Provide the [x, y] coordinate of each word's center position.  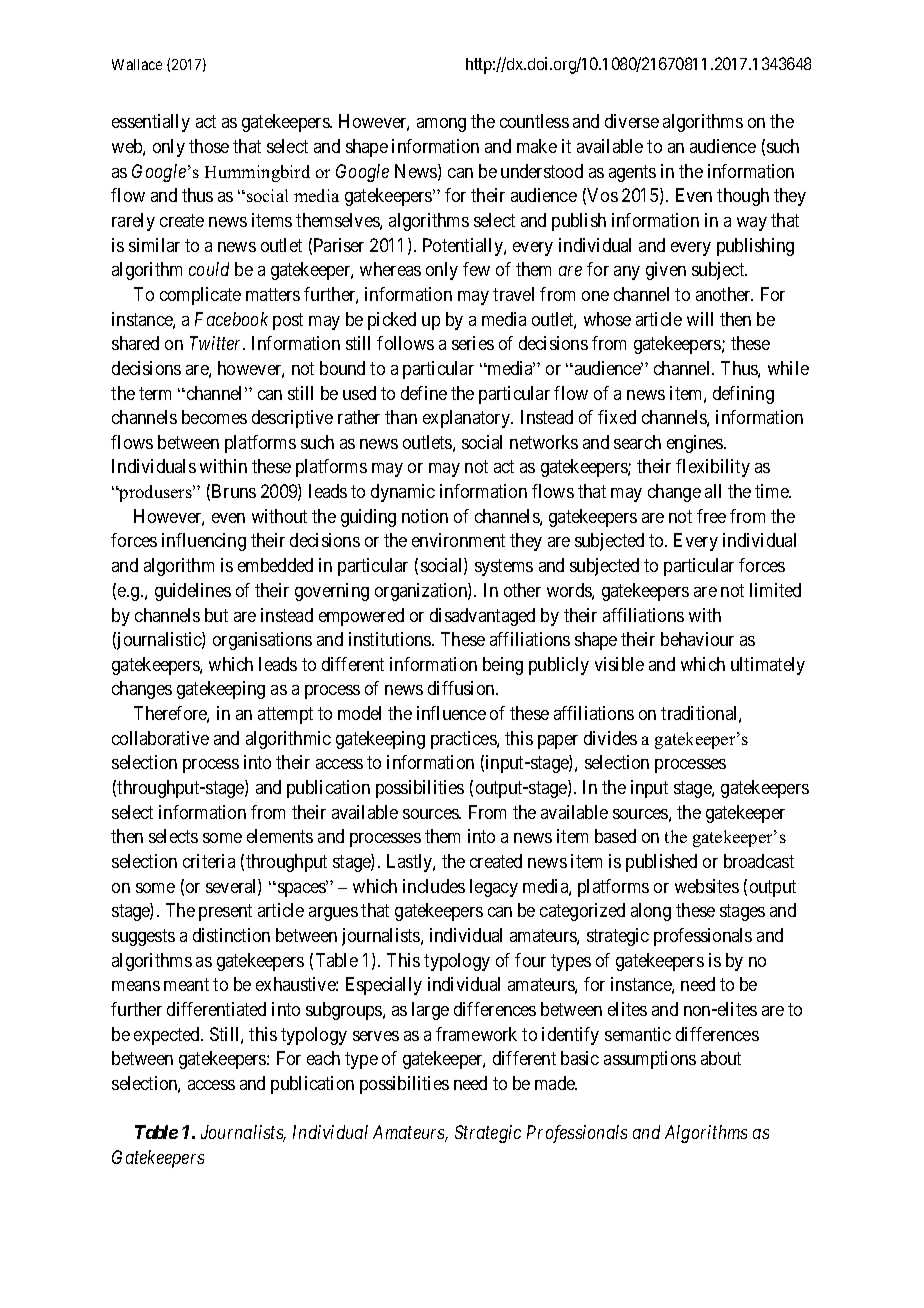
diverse [632, 121]
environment [458, 540]
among [441, 125]
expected [168, 1036]
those [209, 146]
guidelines [193, 592]
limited [775, 590]
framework [476, 1034]
